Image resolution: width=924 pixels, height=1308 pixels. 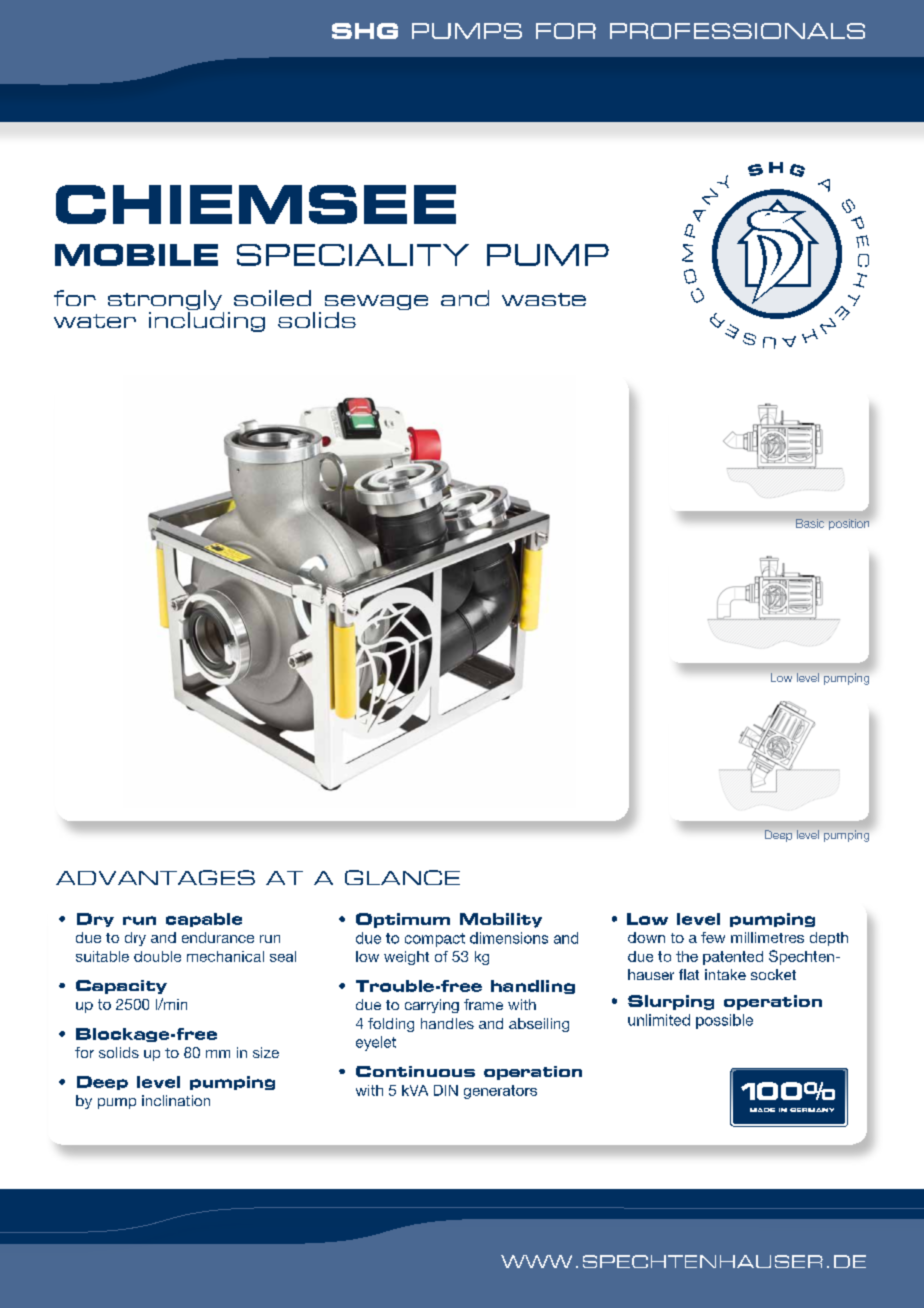 I want to click on Basic, so click(x=810, y=523).
